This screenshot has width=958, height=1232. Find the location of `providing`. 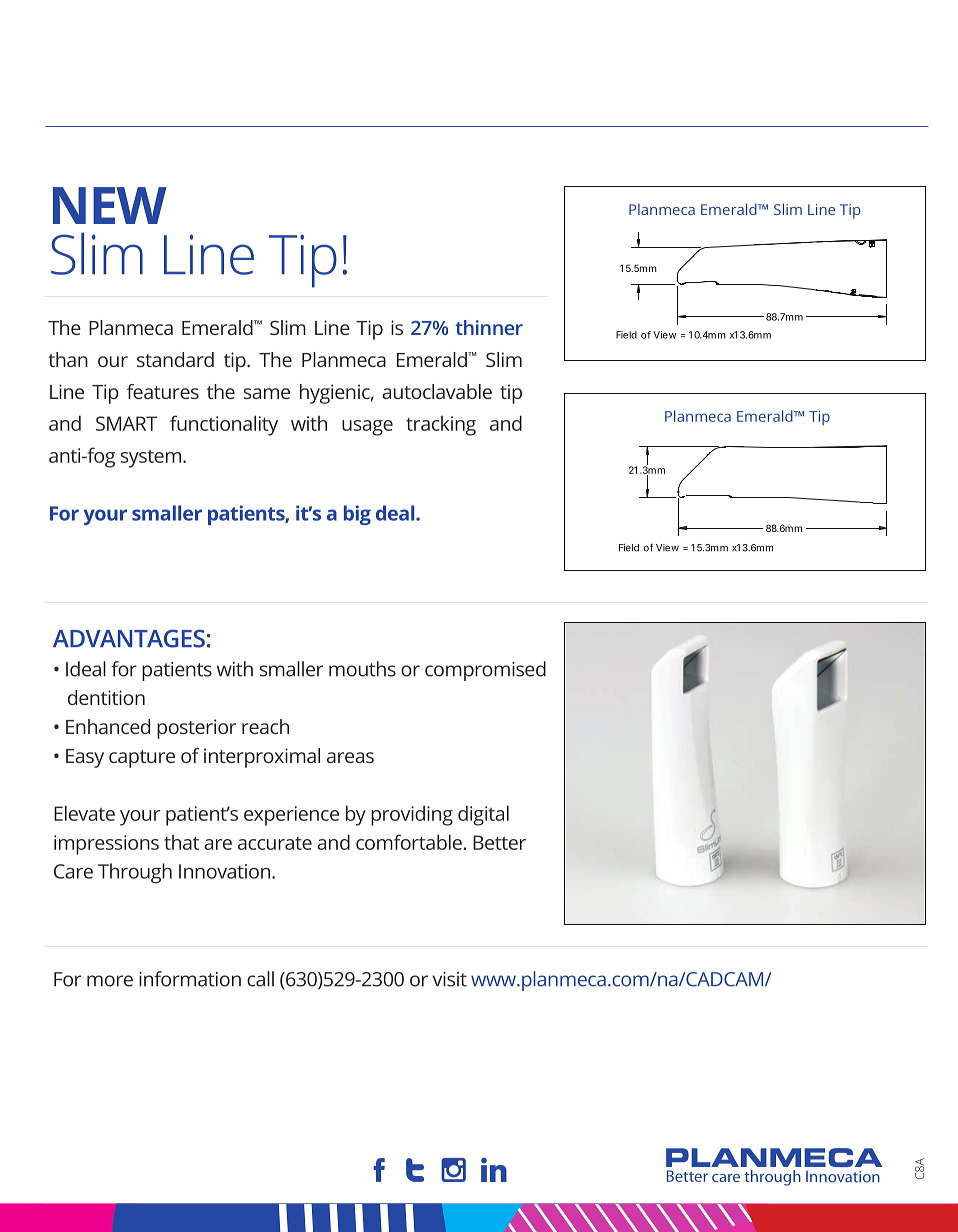

providing is located at coordinates (412, 815).
